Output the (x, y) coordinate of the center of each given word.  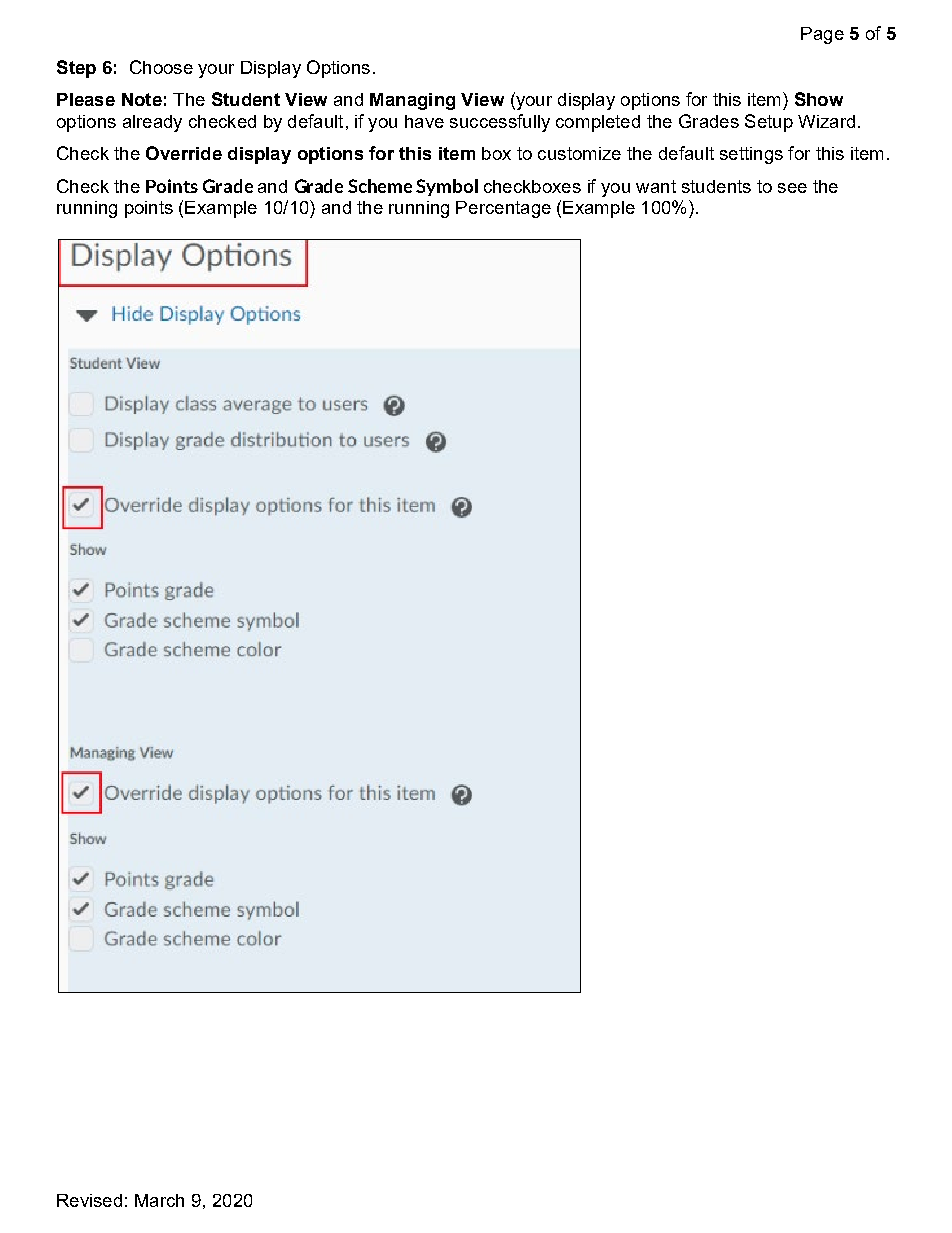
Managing (412, 101)
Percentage (503, 209)
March (159, 1200)
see (792, 188)
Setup (769, 123)
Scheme (380, 186)
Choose (161, 67)
